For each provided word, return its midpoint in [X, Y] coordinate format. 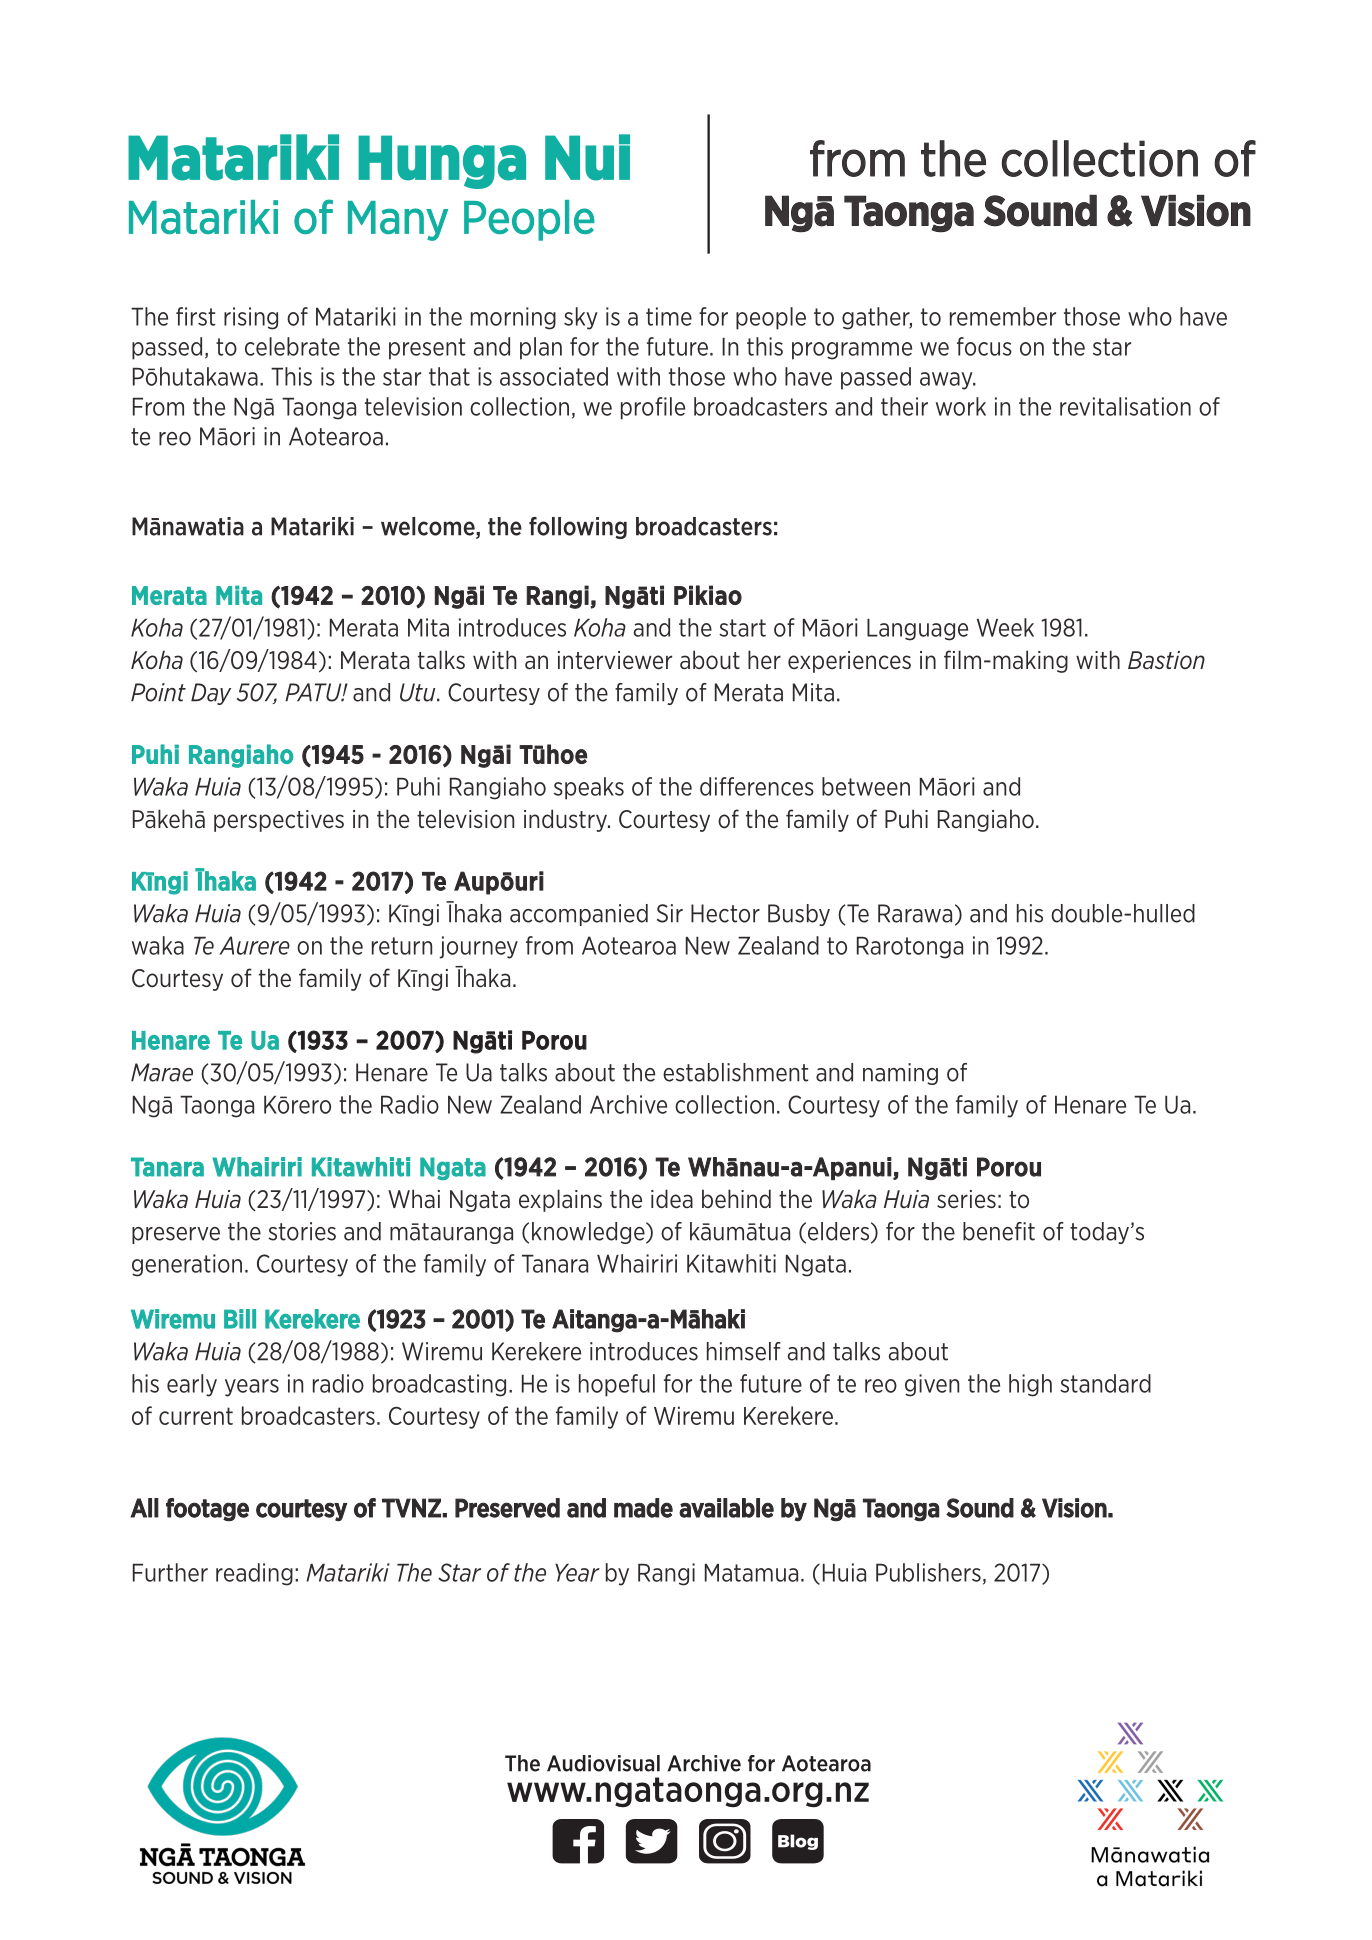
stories [302, 1231]
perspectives [279, 821]
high [1030, 1385]
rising [251, 318]
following [578, 528]
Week [1005, 627]
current [196, 1416]
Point [158, 692]
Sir [670, 913]
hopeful [617, 1385]
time [669, 316]
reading [254, 1574]
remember [1003, 316]
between [866, 786]
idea [672, 1199]
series [966, 1199]
